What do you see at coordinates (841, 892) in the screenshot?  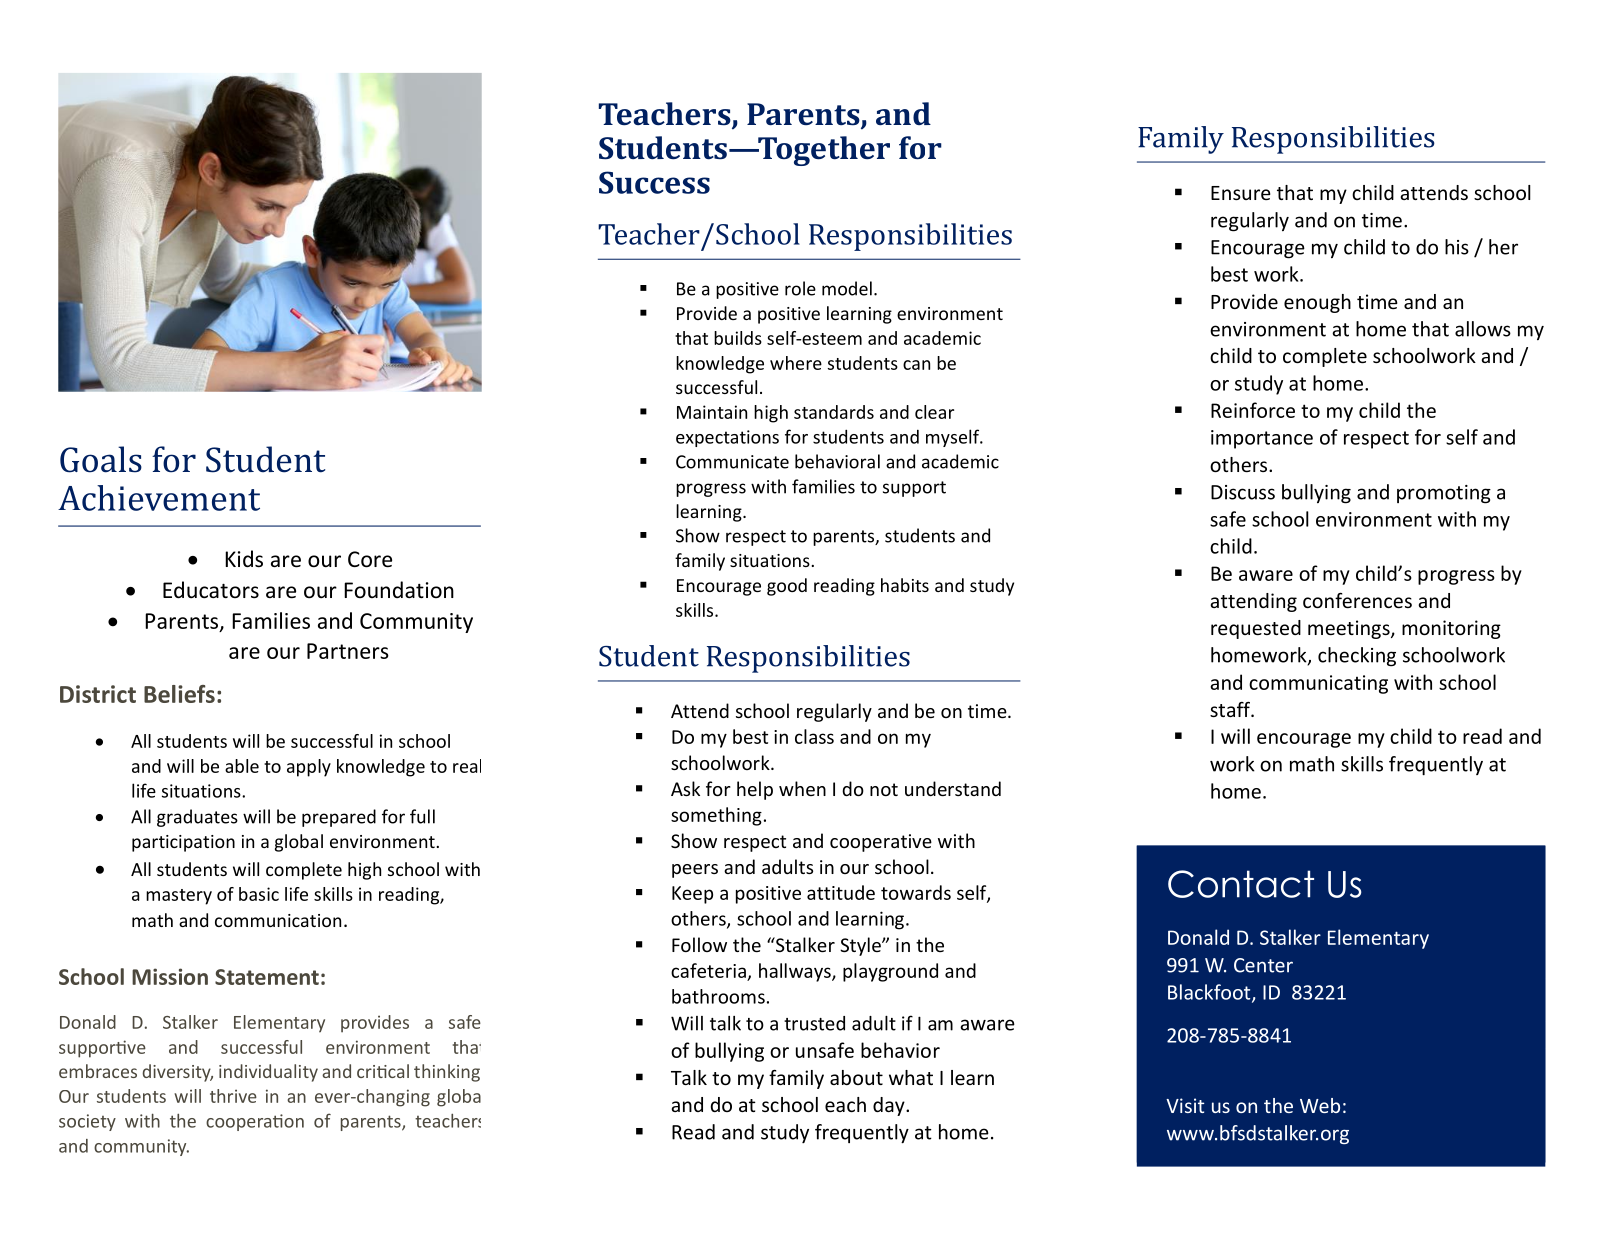 I see `attitude` at bounding box center [841, 892].
